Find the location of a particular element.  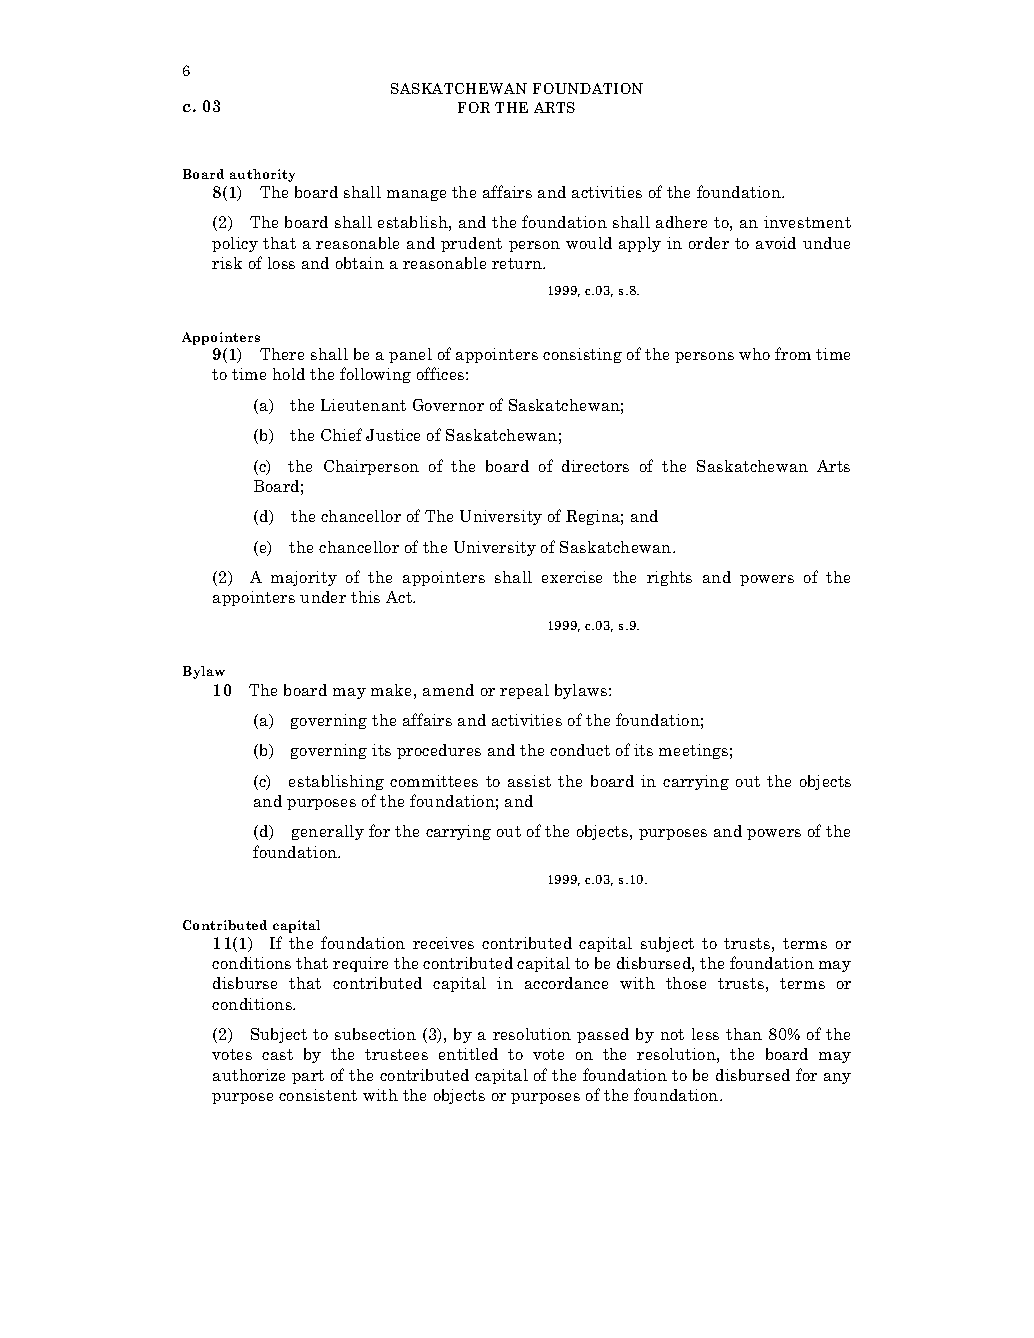

entitled is located at coordinates (468, 1054).
